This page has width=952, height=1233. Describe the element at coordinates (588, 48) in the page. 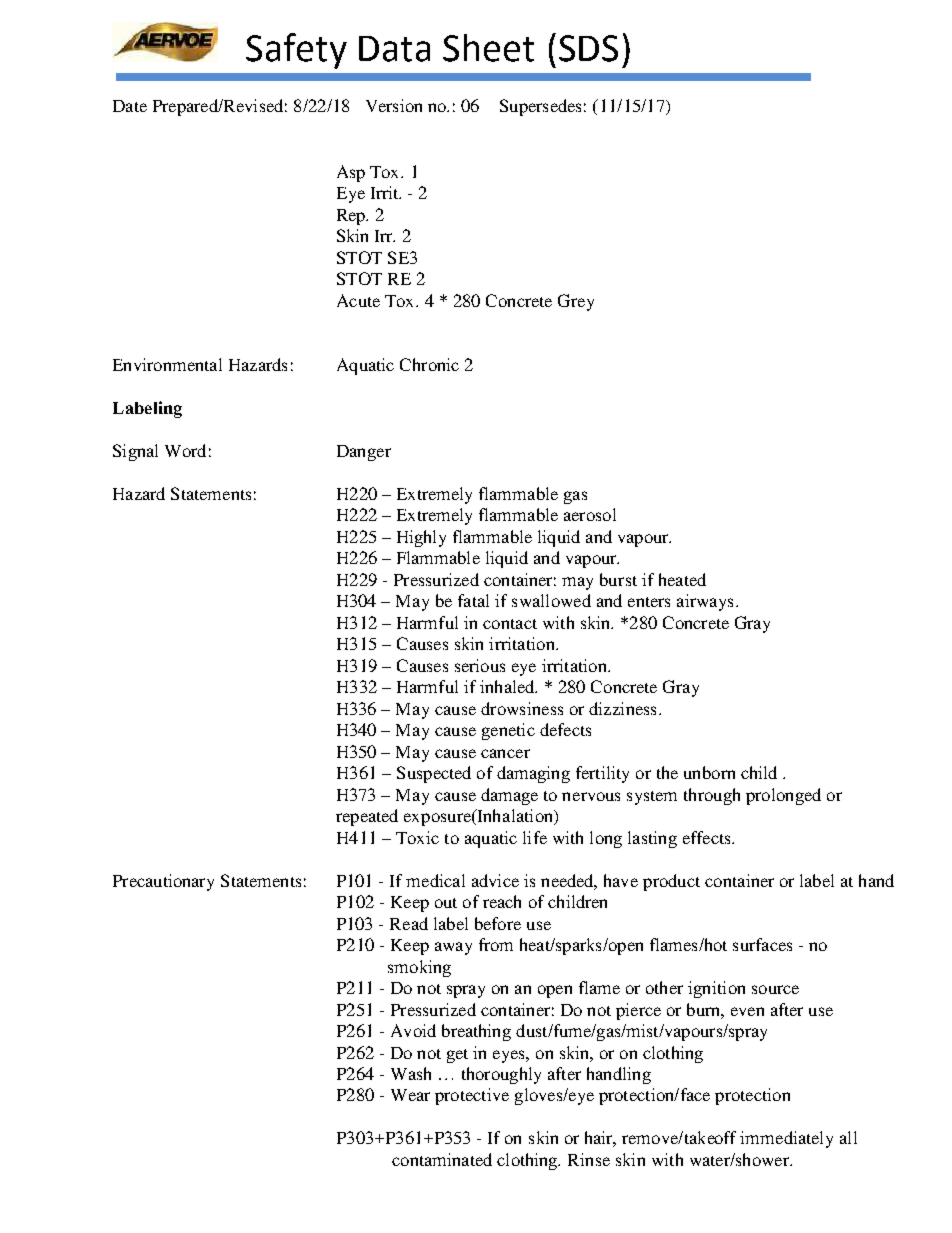

I see `SDS` at that location.
